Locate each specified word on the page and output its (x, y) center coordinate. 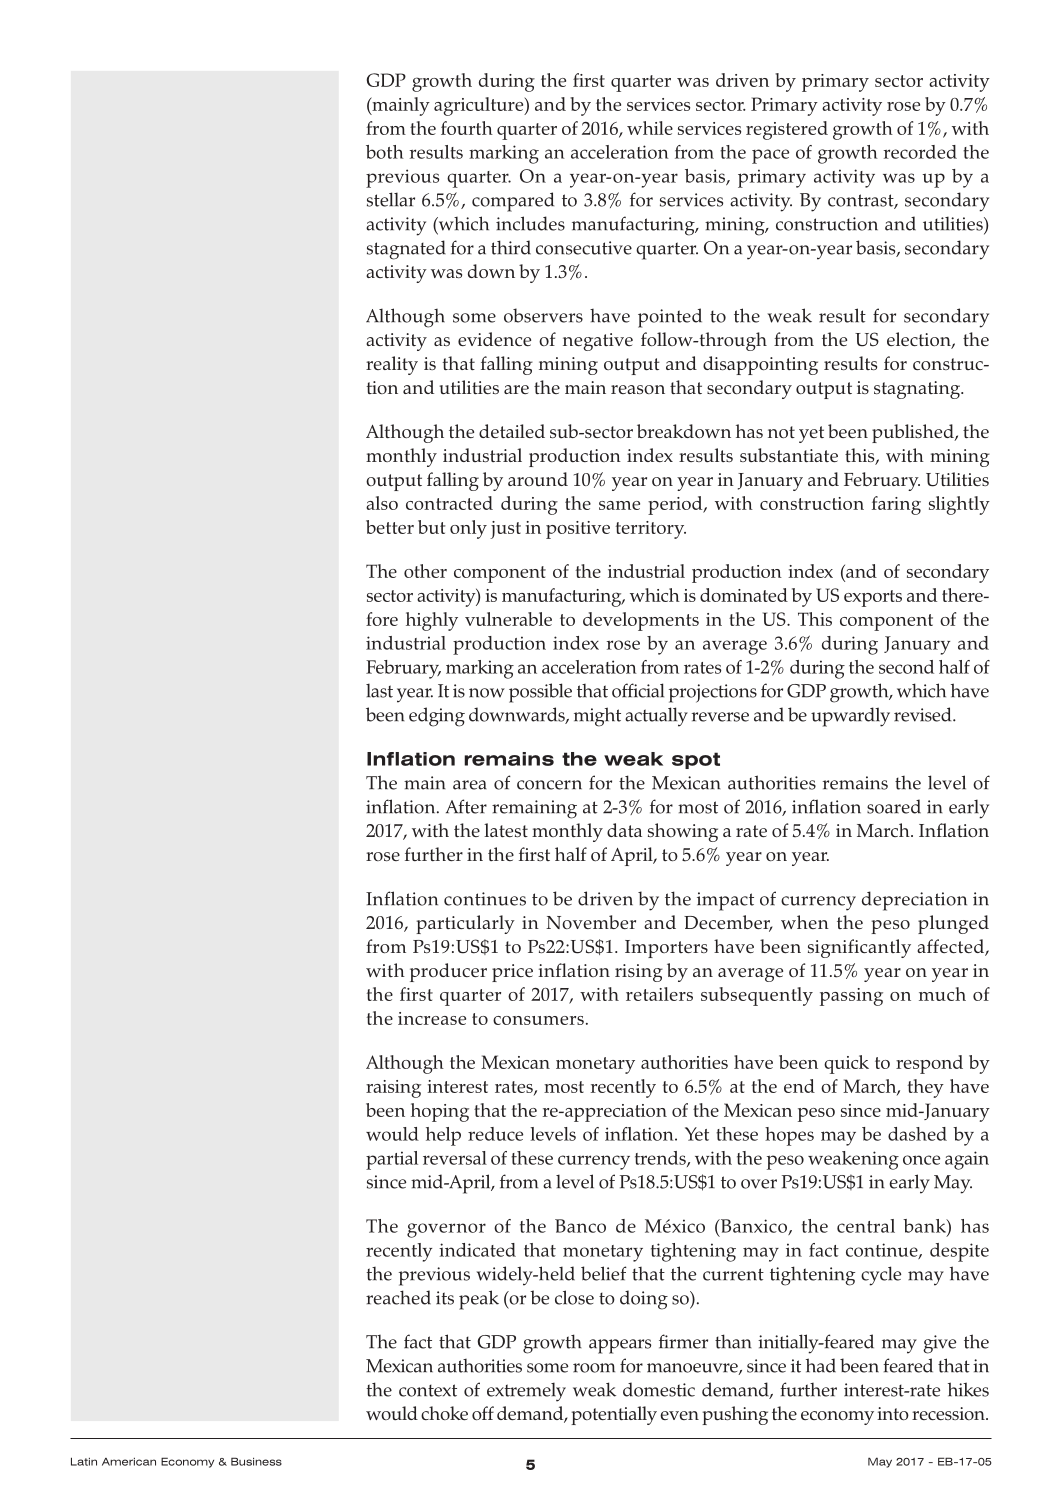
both (385, 152)
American (129, 1462)
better (390, 527)
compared (513, 202)
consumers (538, 1020)
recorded (920, 152)
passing (851, 997)
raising (393, 1089)
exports (873, 598)
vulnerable (508, 619)
